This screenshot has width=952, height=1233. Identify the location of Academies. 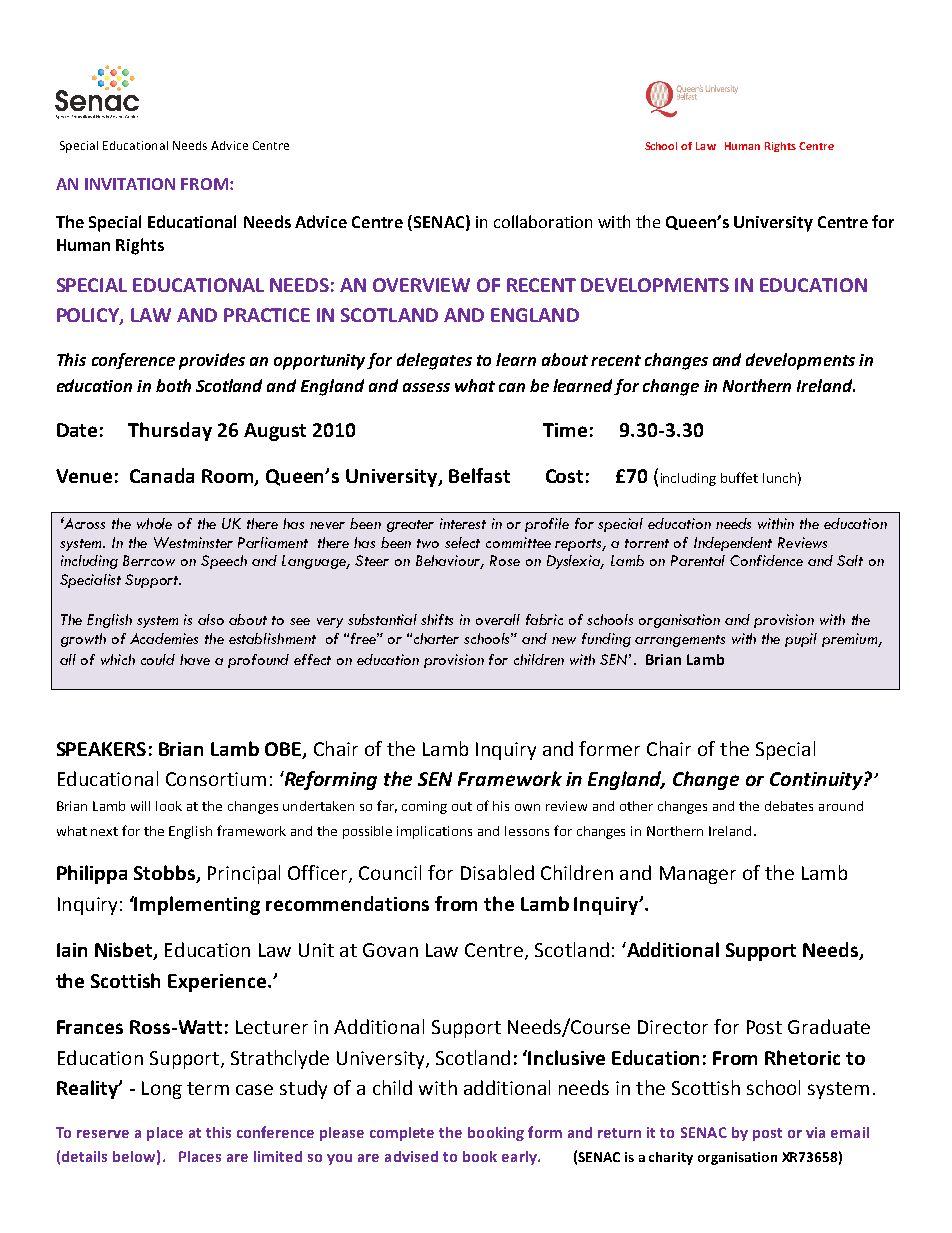
(164, 638).
